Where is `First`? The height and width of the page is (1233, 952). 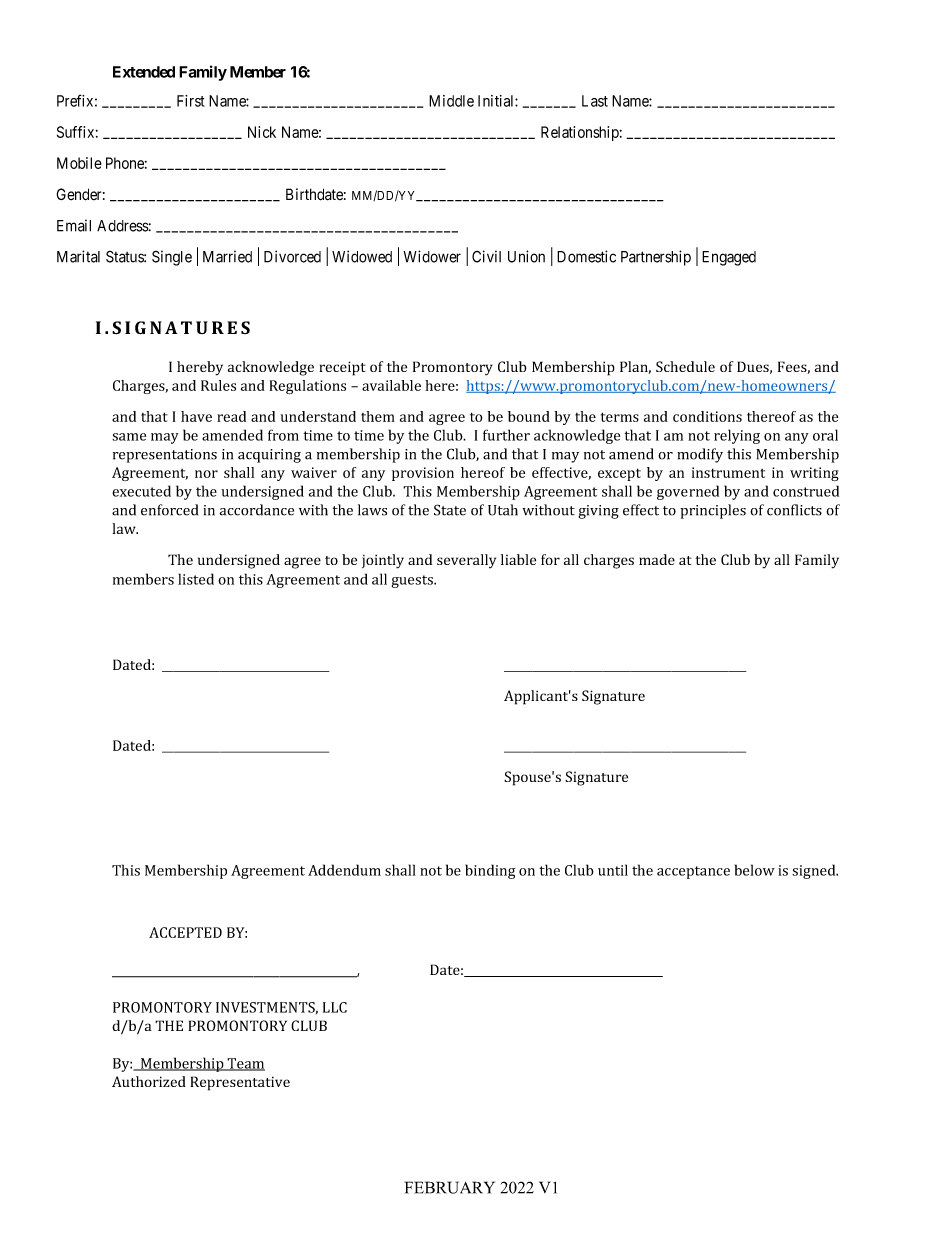
First is located at coordinates (191, 101).
